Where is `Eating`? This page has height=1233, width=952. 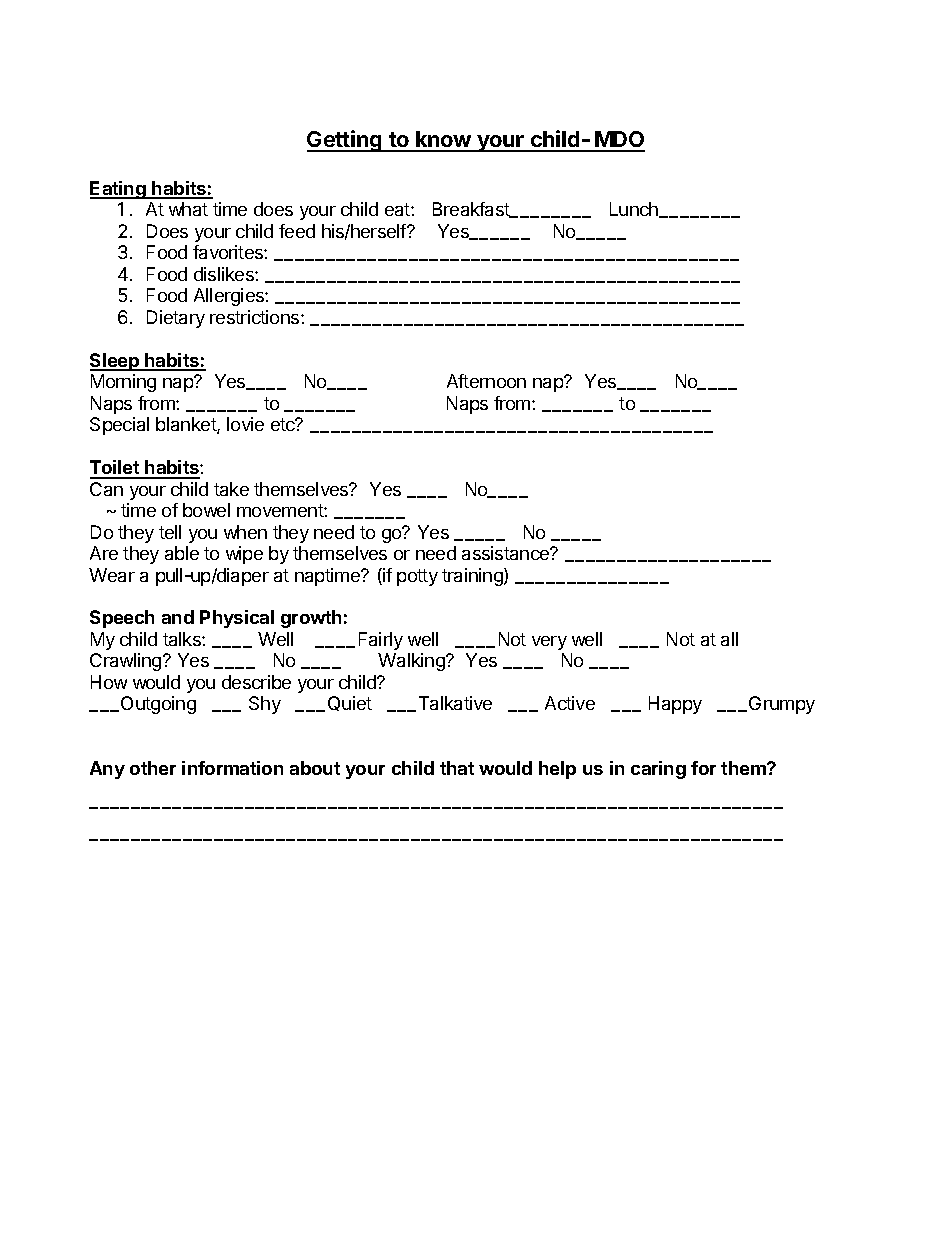
Eating is located at coordinates (119, 190).
